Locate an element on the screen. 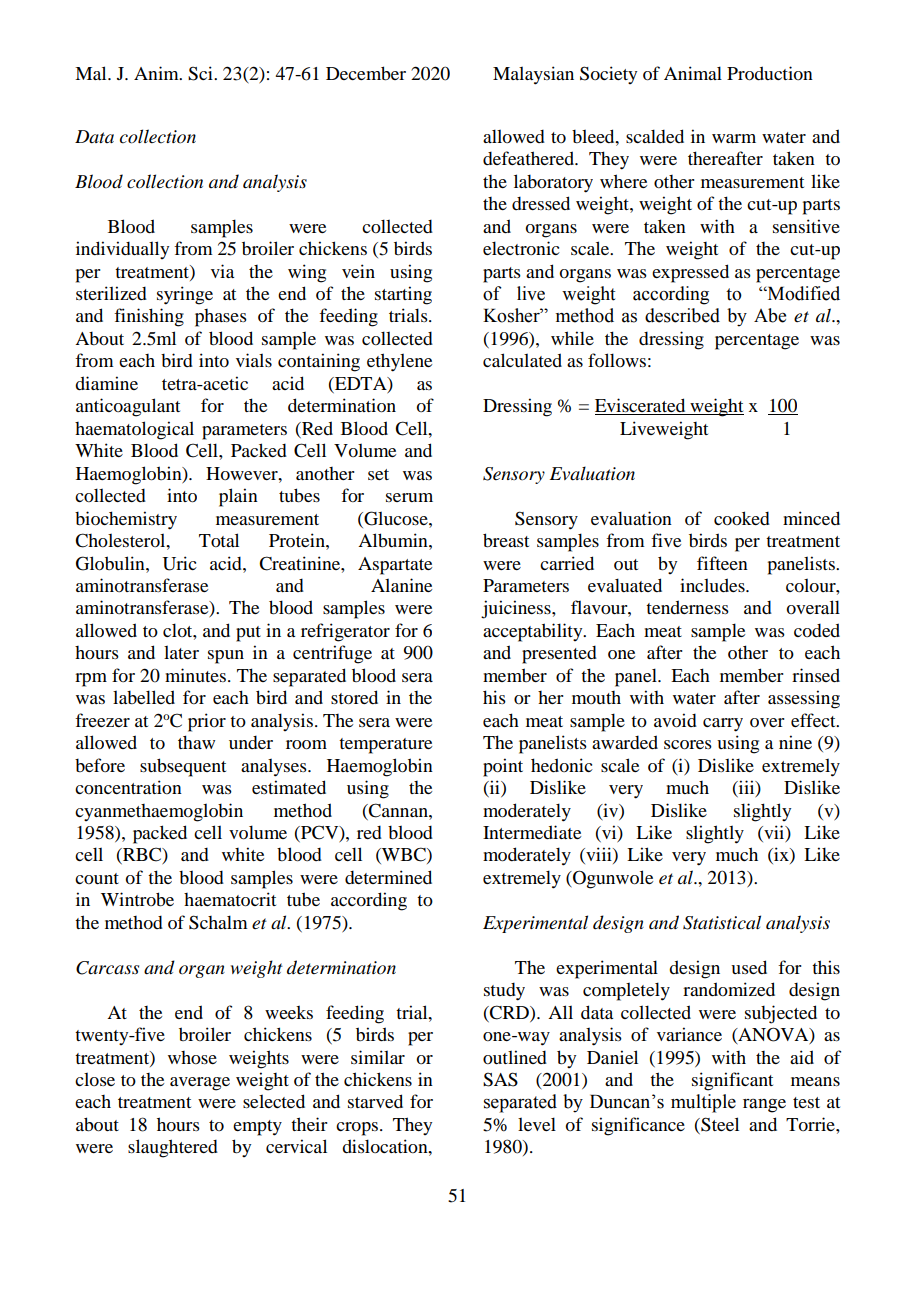 The height and width of the screenshot is (1293, 916). juiciness is located at coordinates (517, 609).
